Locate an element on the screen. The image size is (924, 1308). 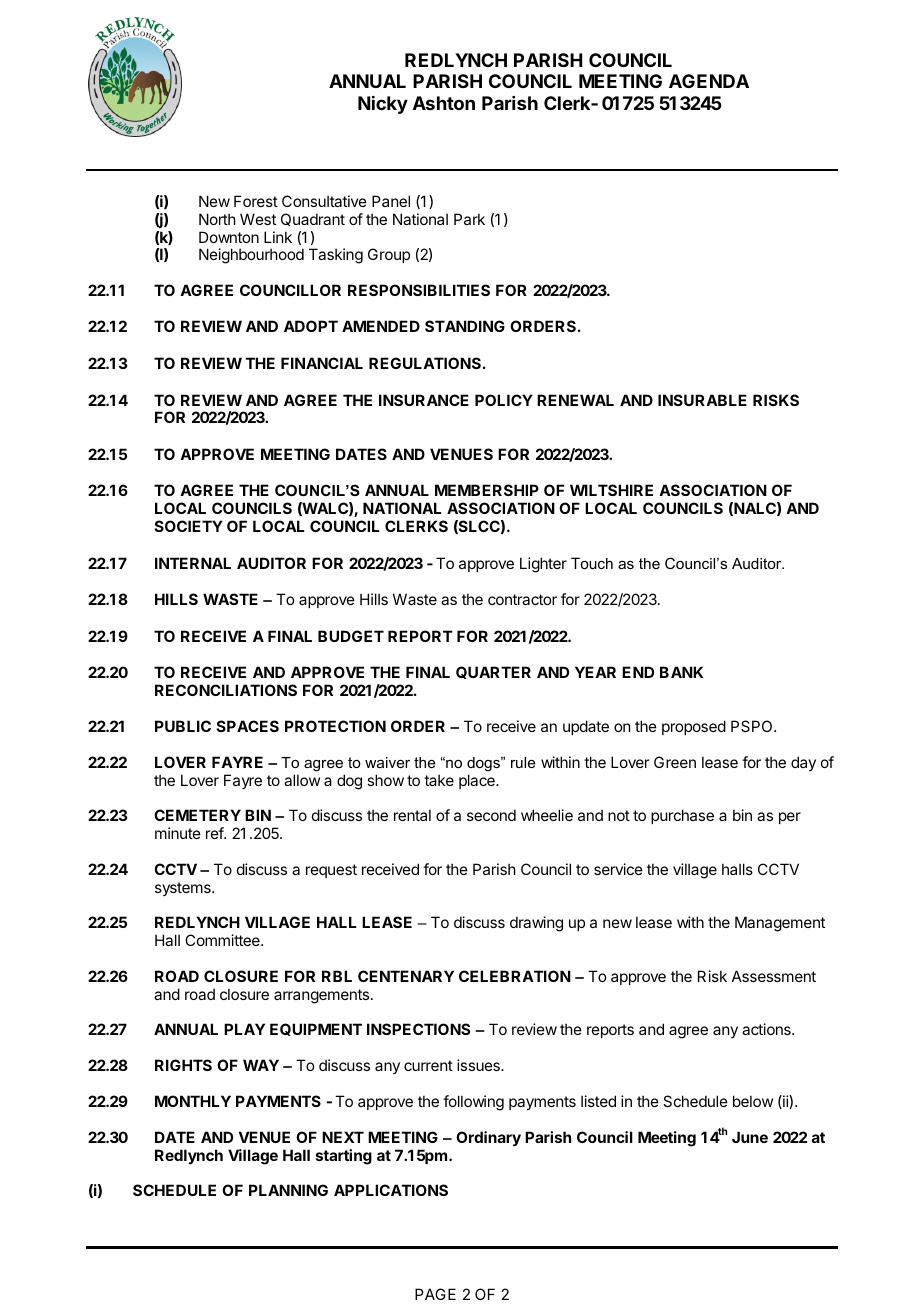
Forest is located at coordinates (256, 201).
